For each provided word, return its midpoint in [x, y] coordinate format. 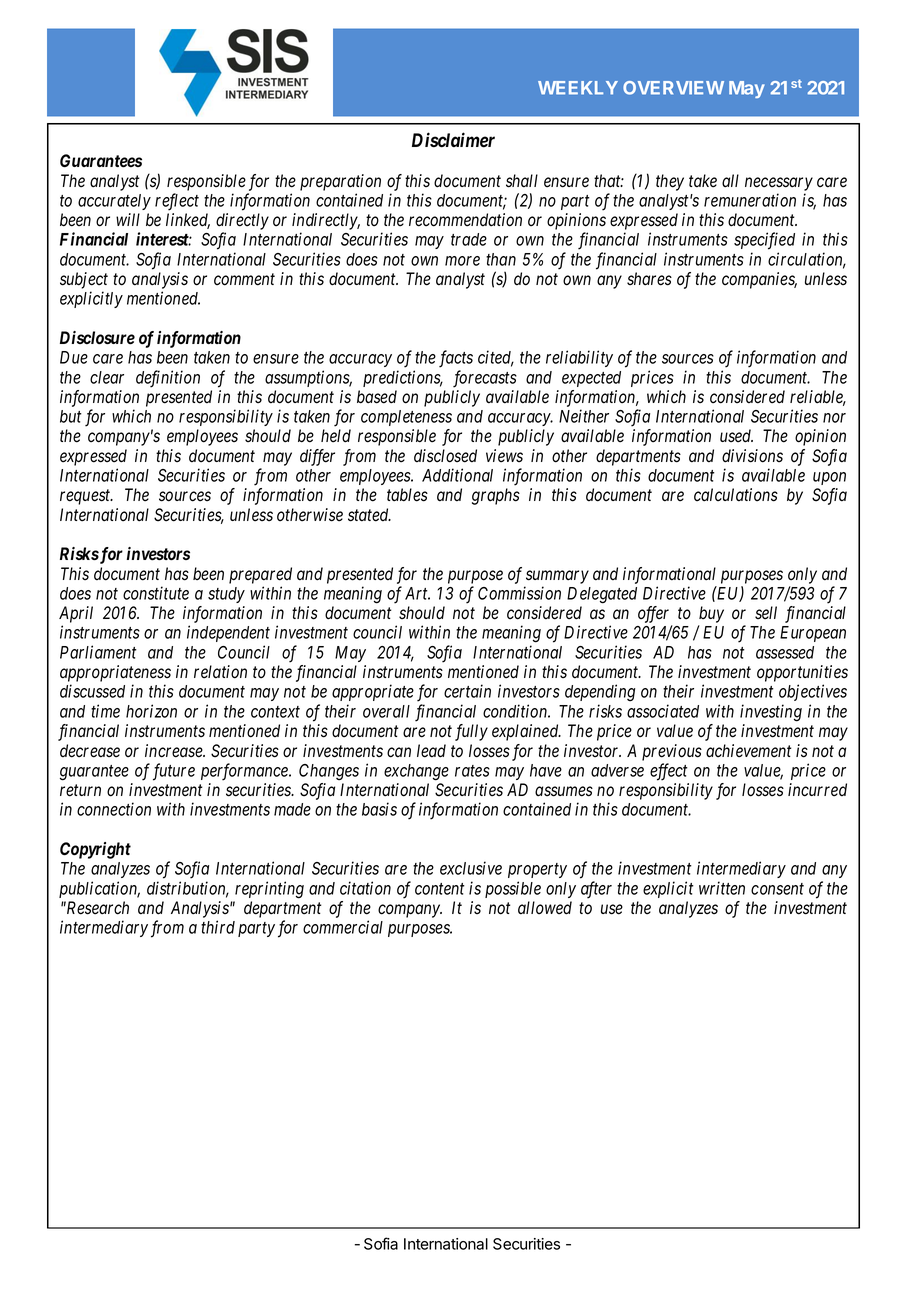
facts [456, 359]
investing [771, 713]
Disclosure [97, 338]
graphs [496, 496]
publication [99, 889]
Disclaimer [453, 140]
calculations [736, 495]
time [105, 711]
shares [649, 279]
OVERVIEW [673, 88]
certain [467, 691]
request [86, 497]
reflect [177, 202]
